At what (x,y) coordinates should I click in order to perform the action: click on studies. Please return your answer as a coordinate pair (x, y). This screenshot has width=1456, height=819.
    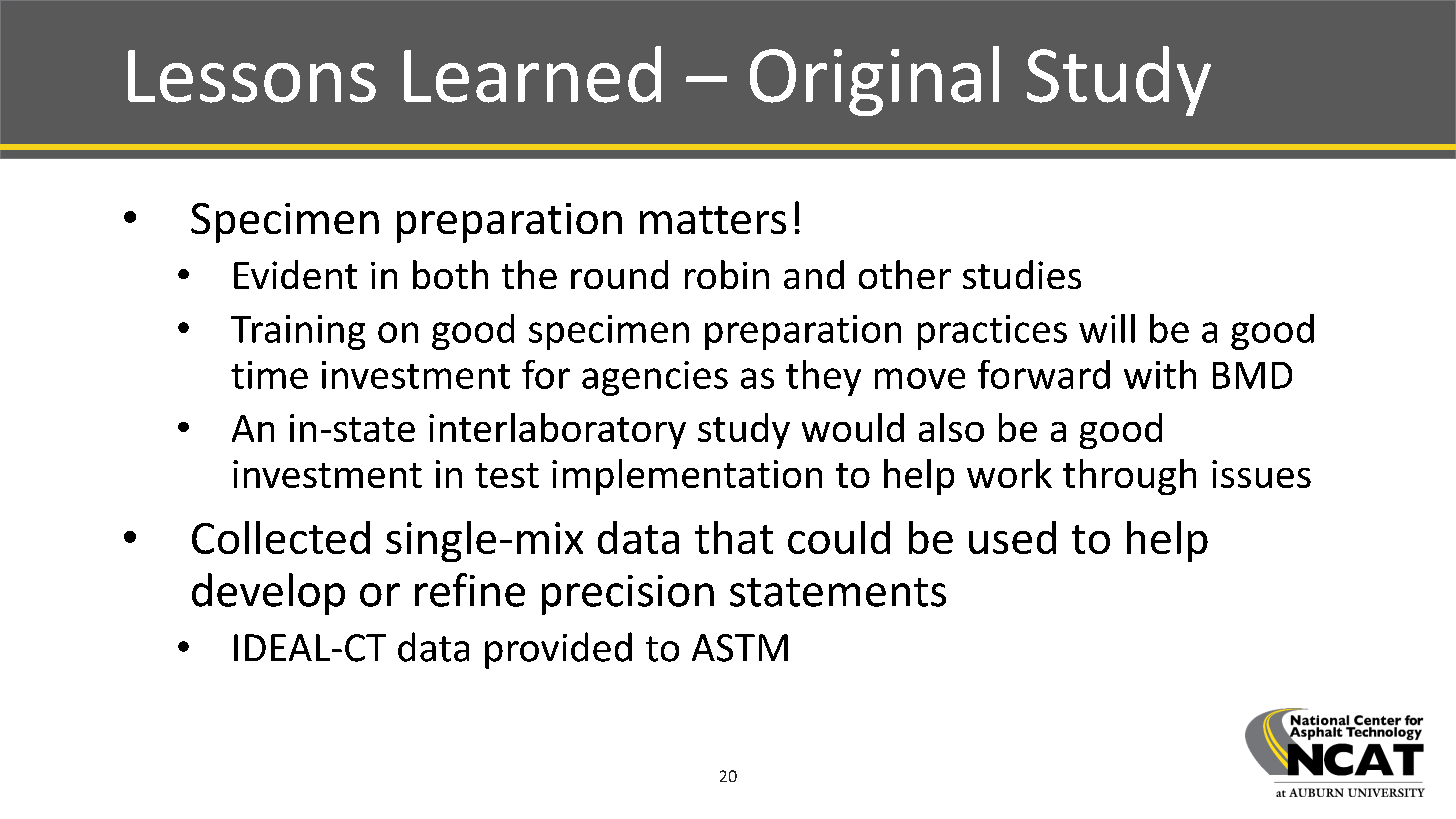
    Looking at the image, I should click on (1022, 274).
